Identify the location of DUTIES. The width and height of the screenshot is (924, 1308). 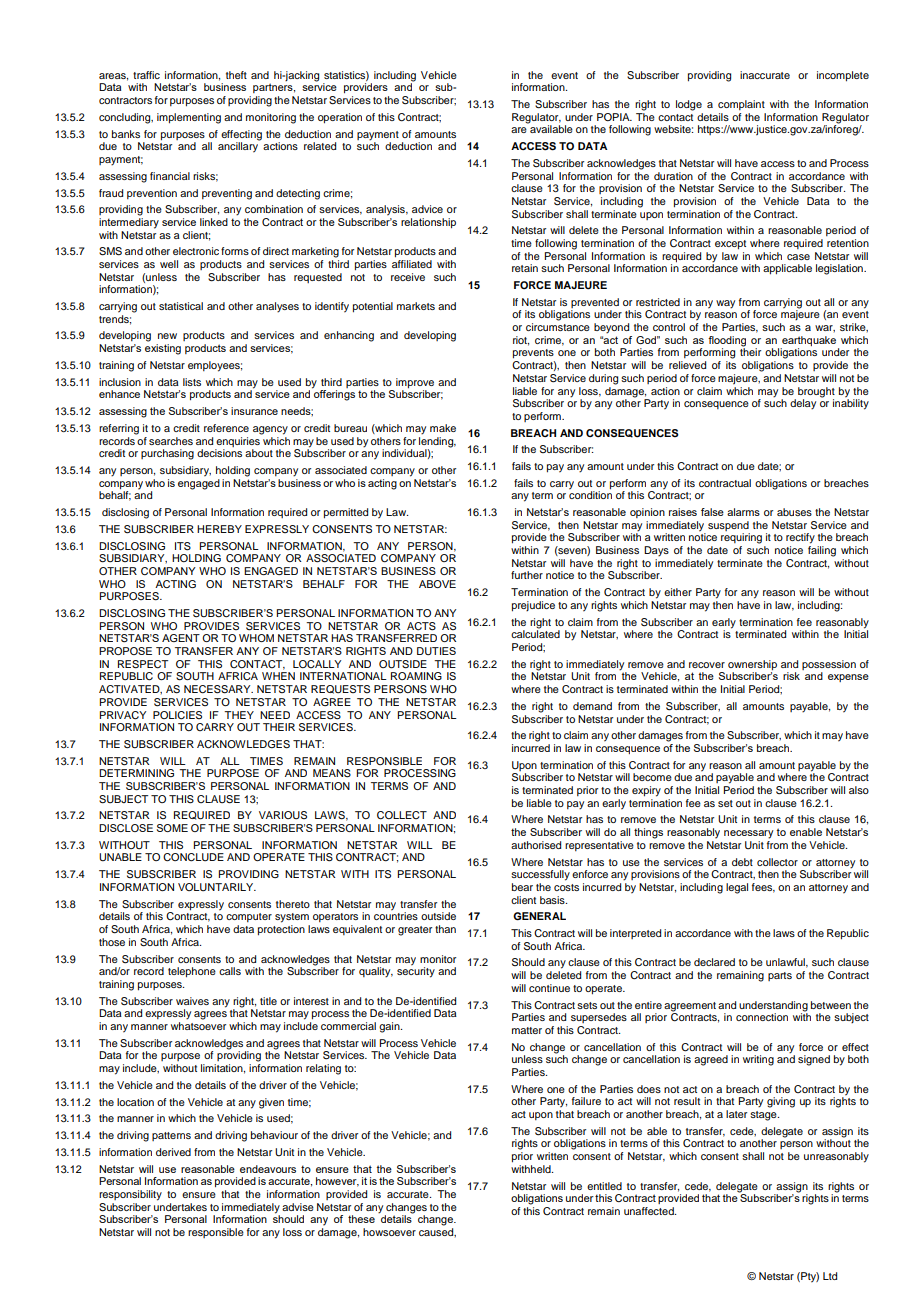
(436, 651).
